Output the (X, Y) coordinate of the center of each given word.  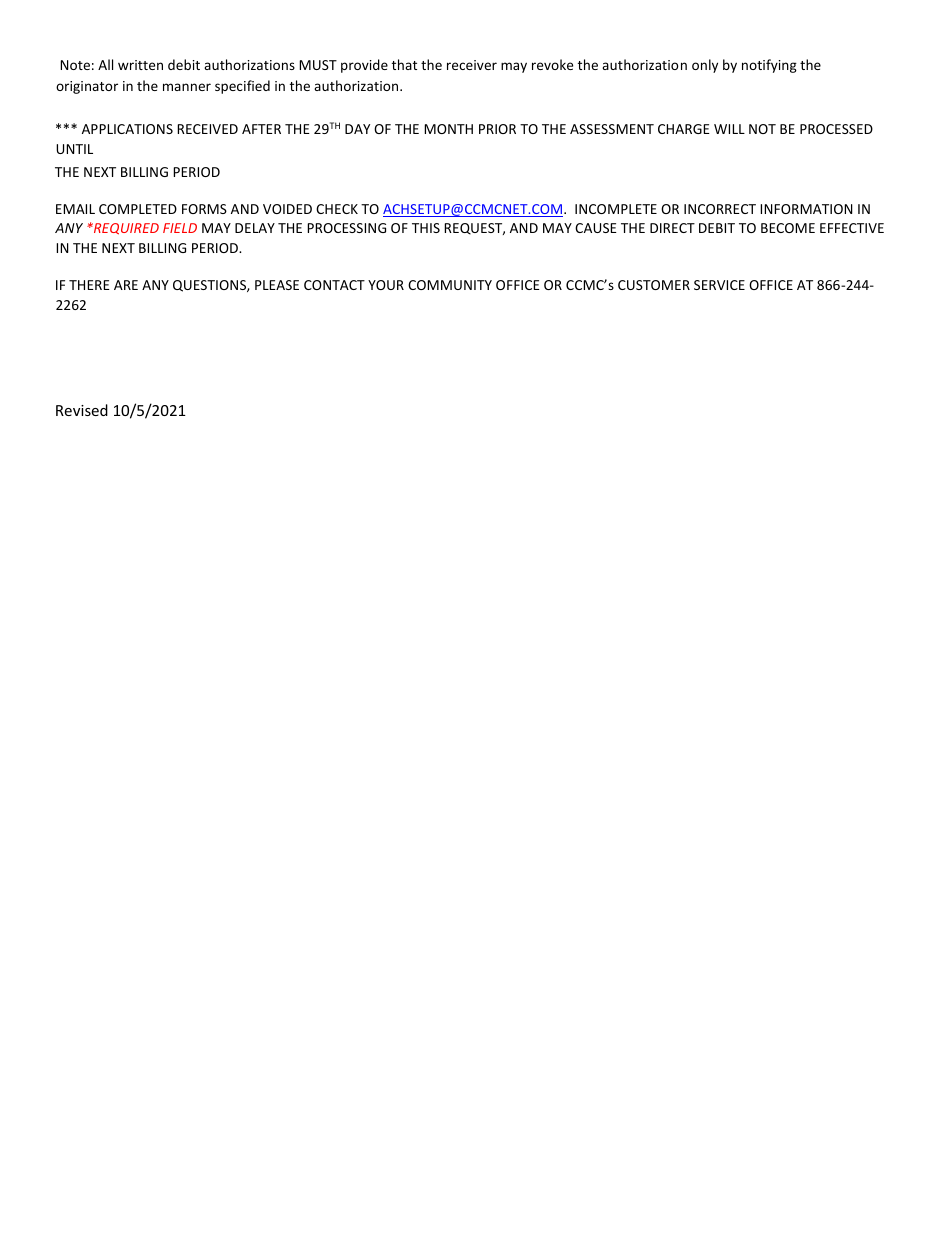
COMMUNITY (450, 285)
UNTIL (74, 149)
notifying (769, 66)
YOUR (386, 285)
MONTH (448, 129)
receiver (472, 65)
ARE (126, 285)
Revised (82, 410)
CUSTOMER (654, 285)
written (140, 65)
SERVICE (719, 285)
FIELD (180, 228)
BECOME (788, 228)
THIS (426, 228)
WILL (729, 129)
